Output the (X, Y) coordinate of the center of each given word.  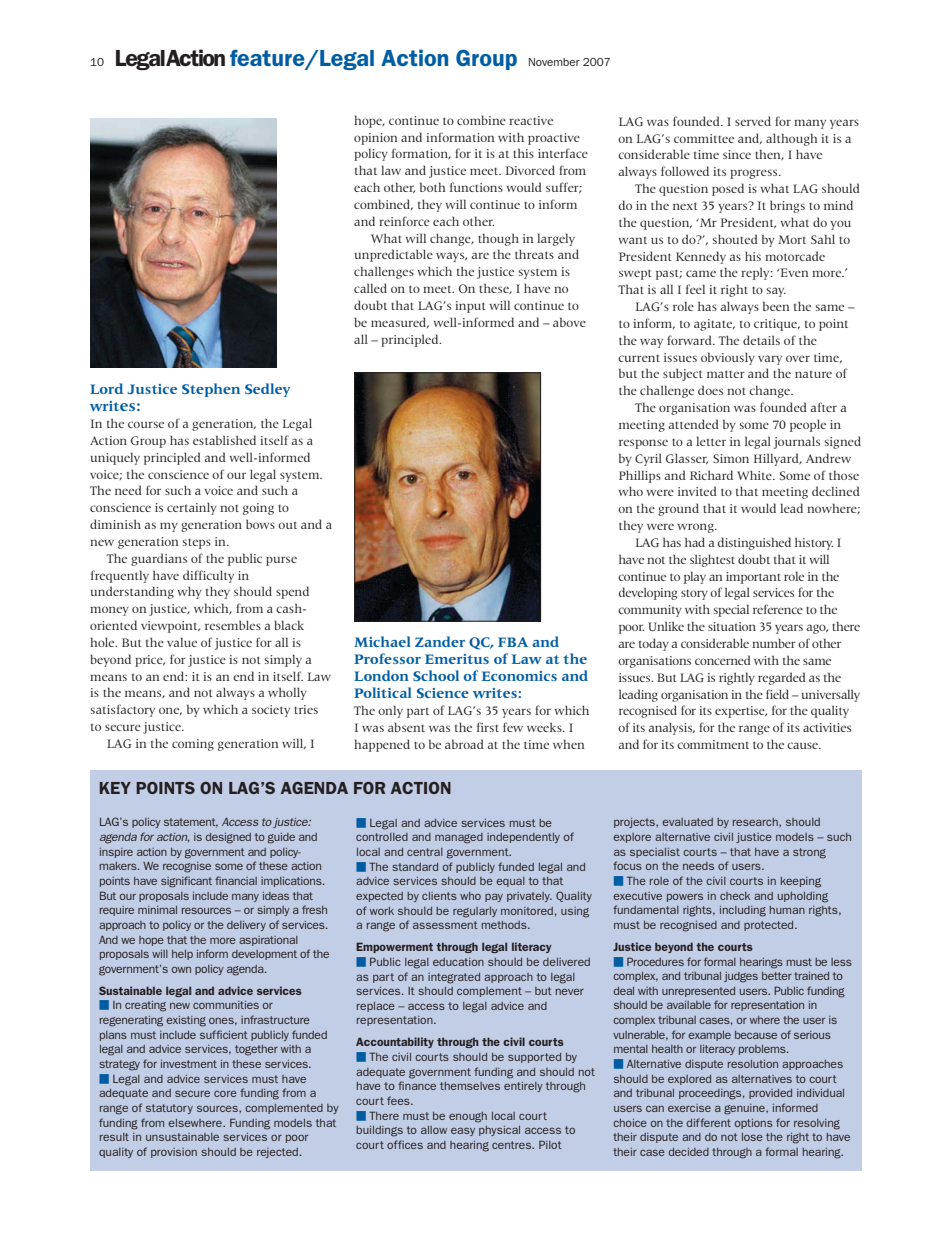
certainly (192, 508)
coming (193, 745)
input (470, 307)
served (753, 121)
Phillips (640, 476)
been (776, 306)
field (777, 694)
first (488, 727)
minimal (157, 910)
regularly (475, 912)
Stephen (211, 390)
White (755, 475)
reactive (531, 120)
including (743, 911)
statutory (169, 1109)
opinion (376, 139)
